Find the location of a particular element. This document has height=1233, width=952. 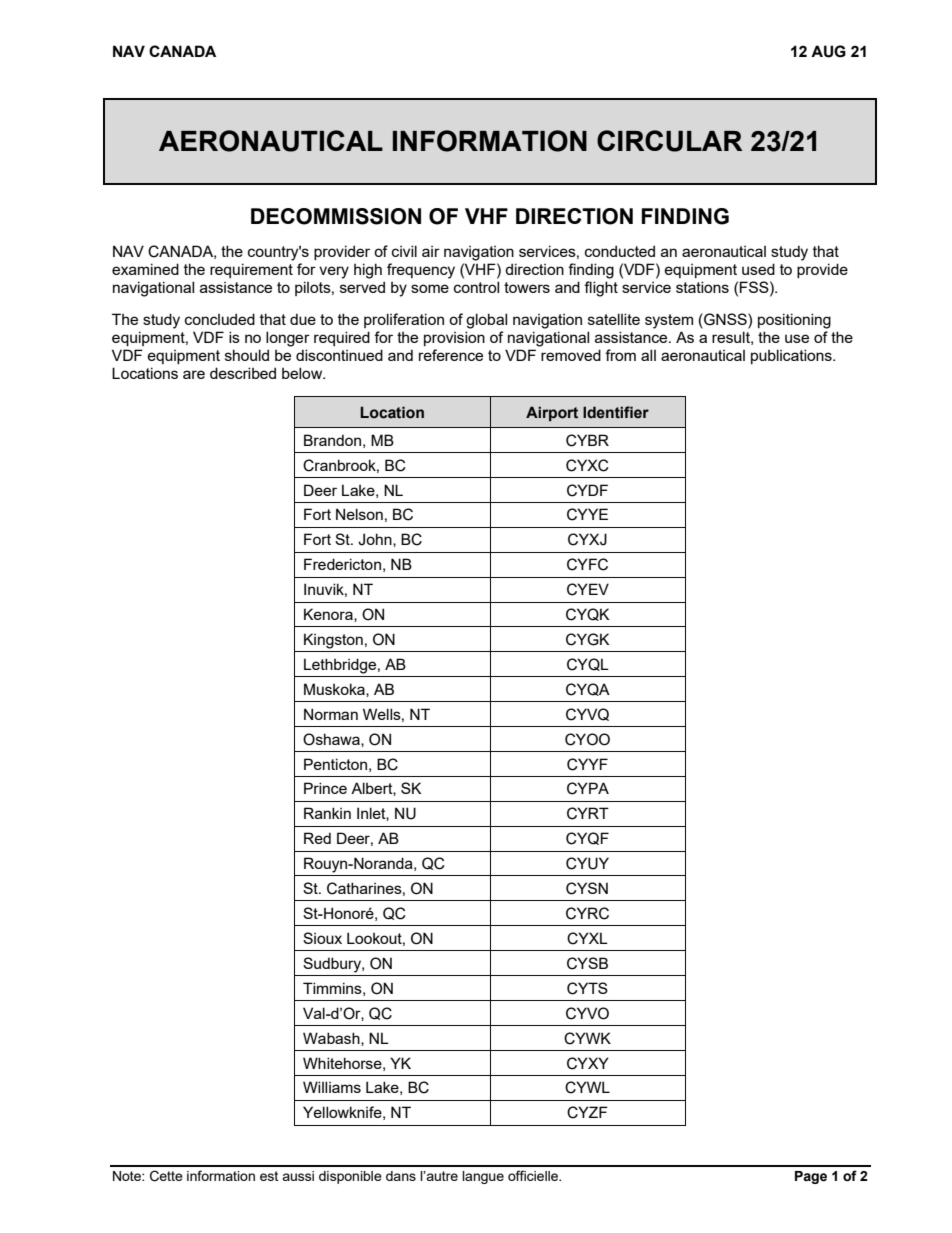

langue is located at coordinates (483, 1177).
